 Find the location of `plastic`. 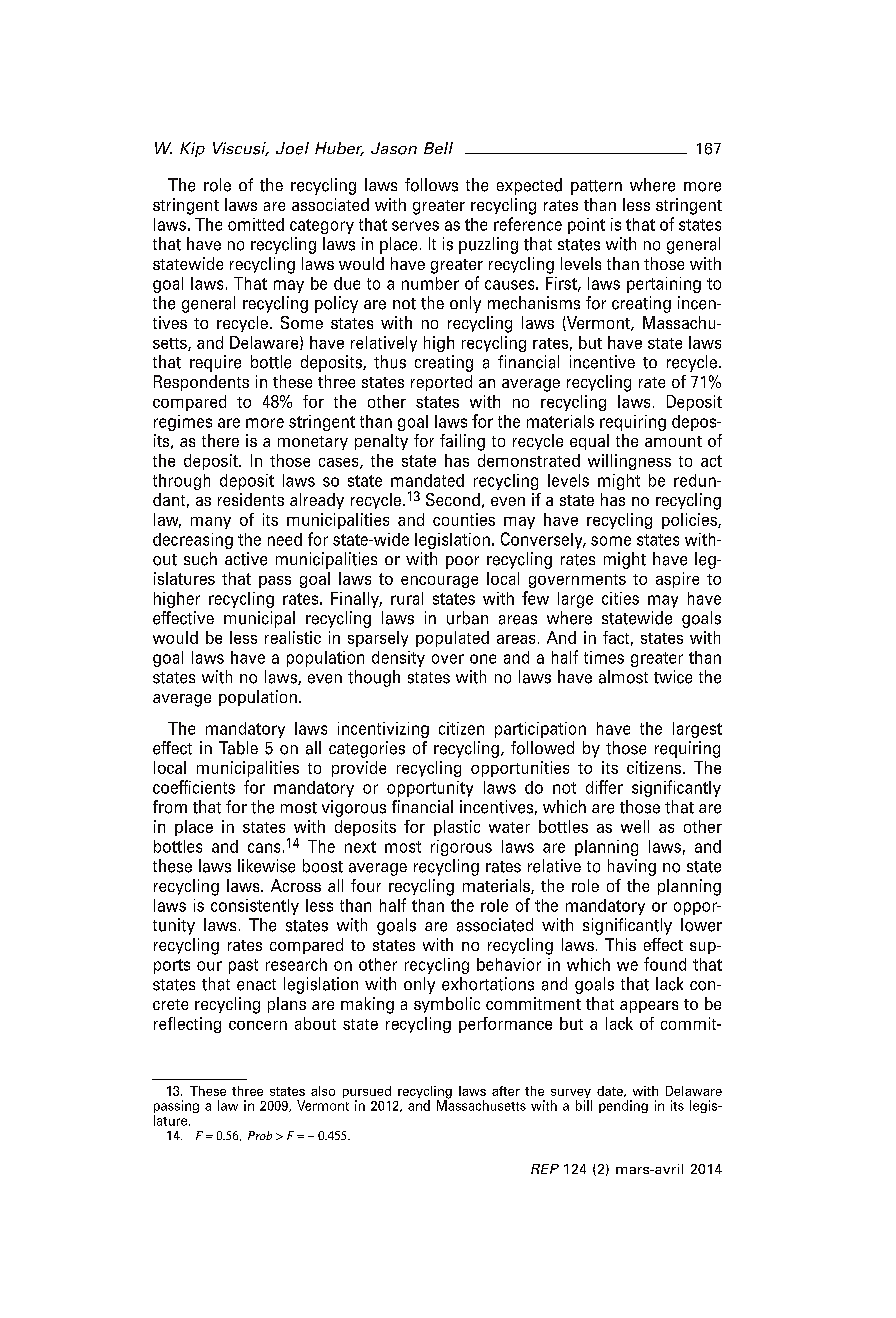

plastic is located at coordinates (457, 828).
